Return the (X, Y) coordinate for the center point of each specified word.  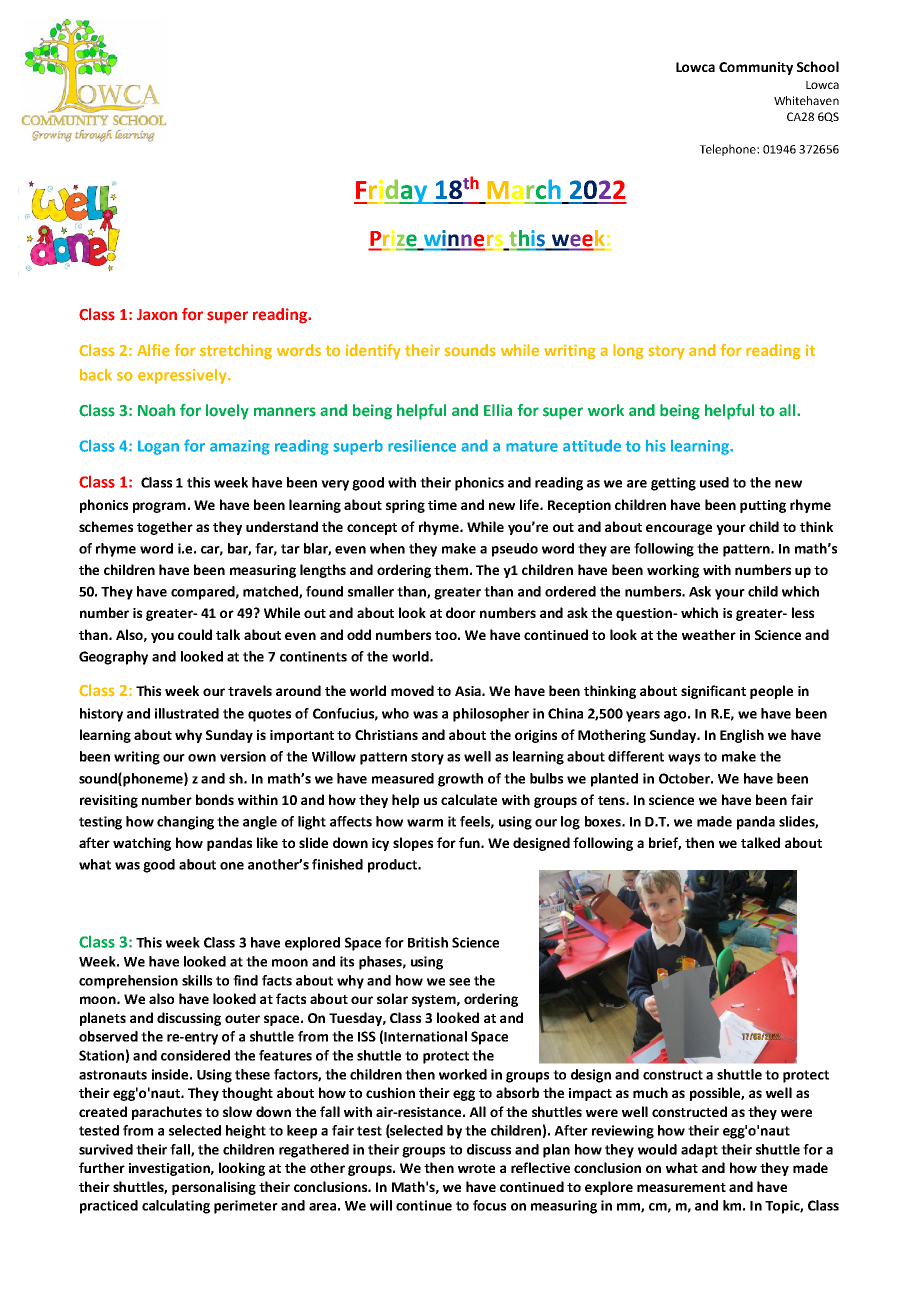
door (461, 612)
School (818, 66)
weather (709, 634)
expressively (183, 376)
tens (612, 800)
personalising (214, 1188)
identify (373, 352)
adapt (699, 1151)
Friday (392, 191)
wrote (476, 1168)
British (428, 942)
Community (756, 68)
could (195, 634)
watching (142, 844)
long (628, 352)
